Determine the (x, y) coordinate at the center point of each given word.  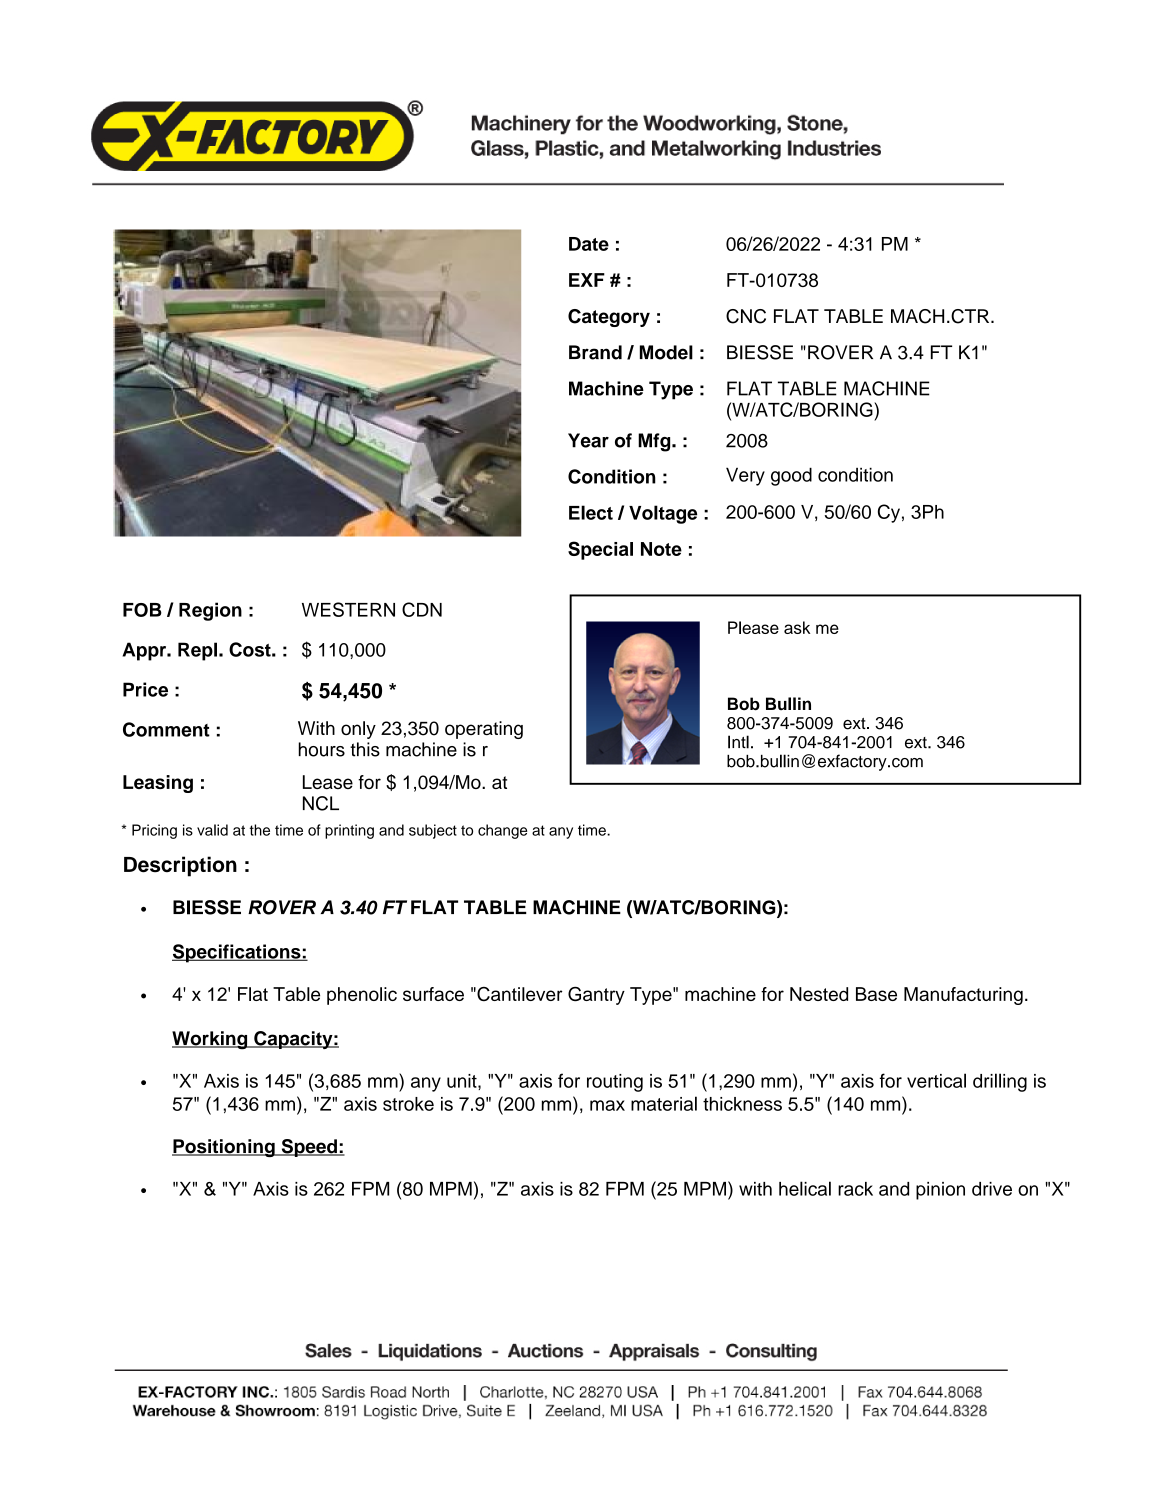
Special (600, 550)
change (502, 831)
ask (797, 627)
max (607, 1105)
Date (589, 244)
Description (180, 866)
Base (876, 994)
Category (609, 318)
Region (210, 611)
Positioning (224, 1148)
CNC (746, 316)
